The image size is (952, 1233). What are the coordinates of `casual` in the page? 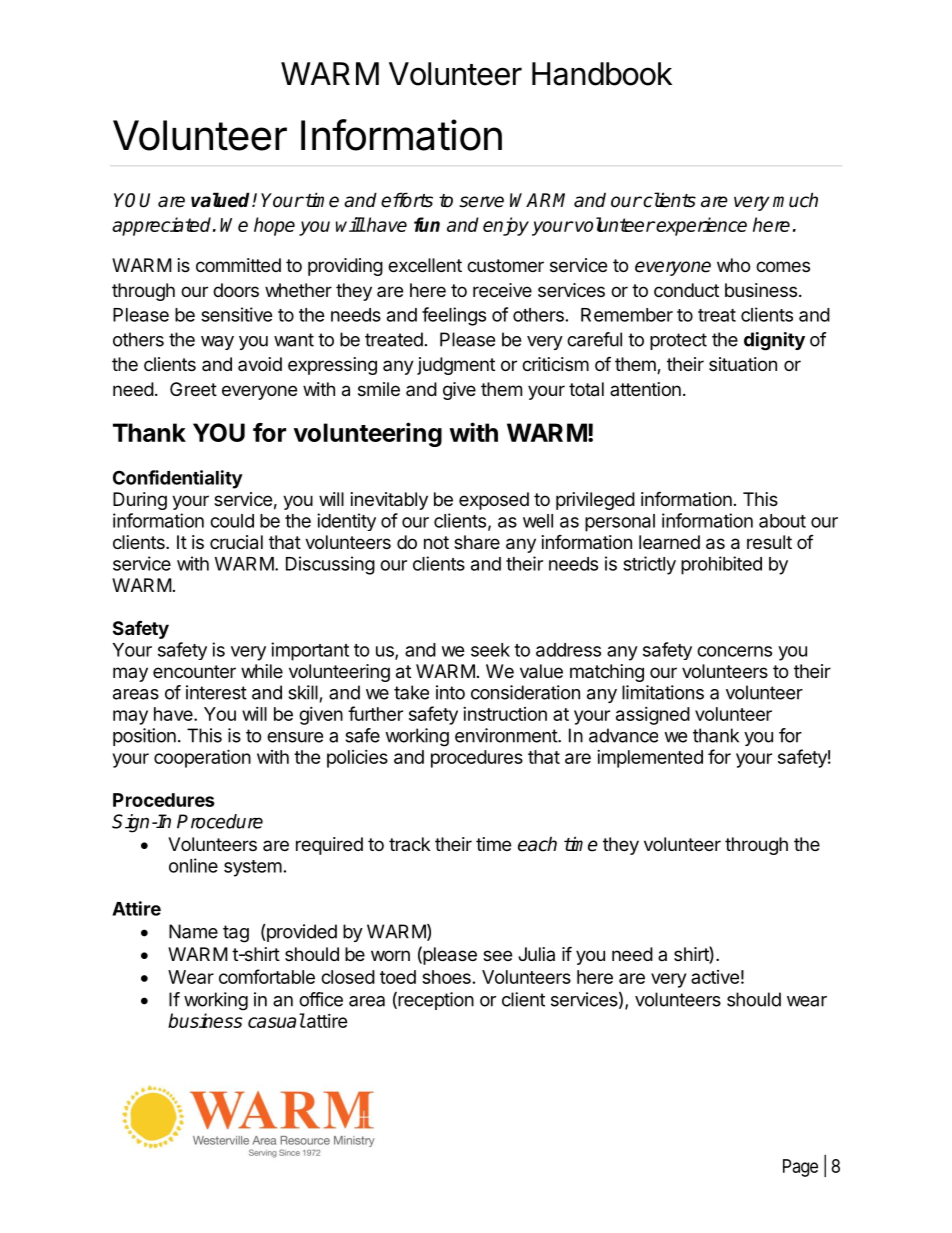 It's located at (276, 1020).
